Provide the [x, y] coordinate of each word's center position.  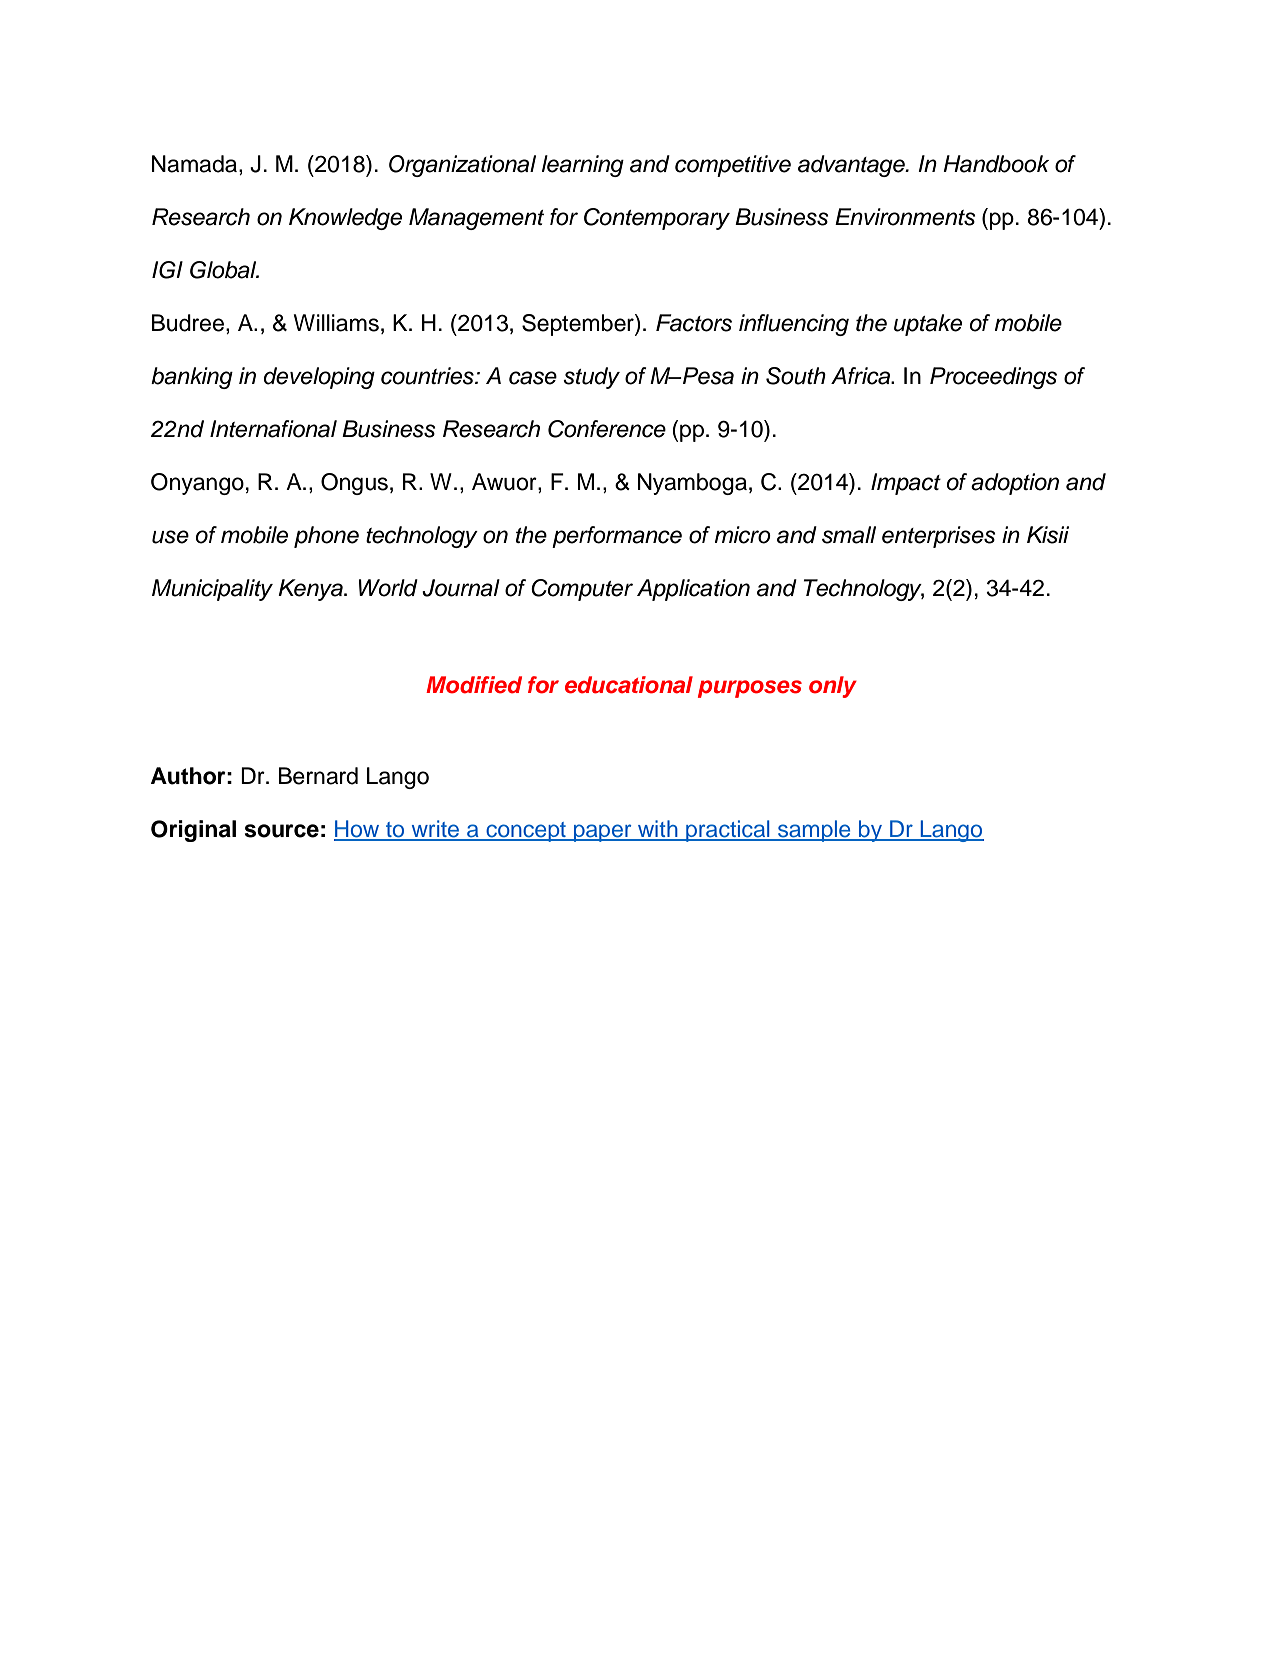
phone [326, 537]
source [282, 831]
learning [583, 166]
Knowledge [345, 219]
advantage [852, 166]
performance [617, 537]
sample [814, 831]
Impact [906, 484]
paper [603, 833]
